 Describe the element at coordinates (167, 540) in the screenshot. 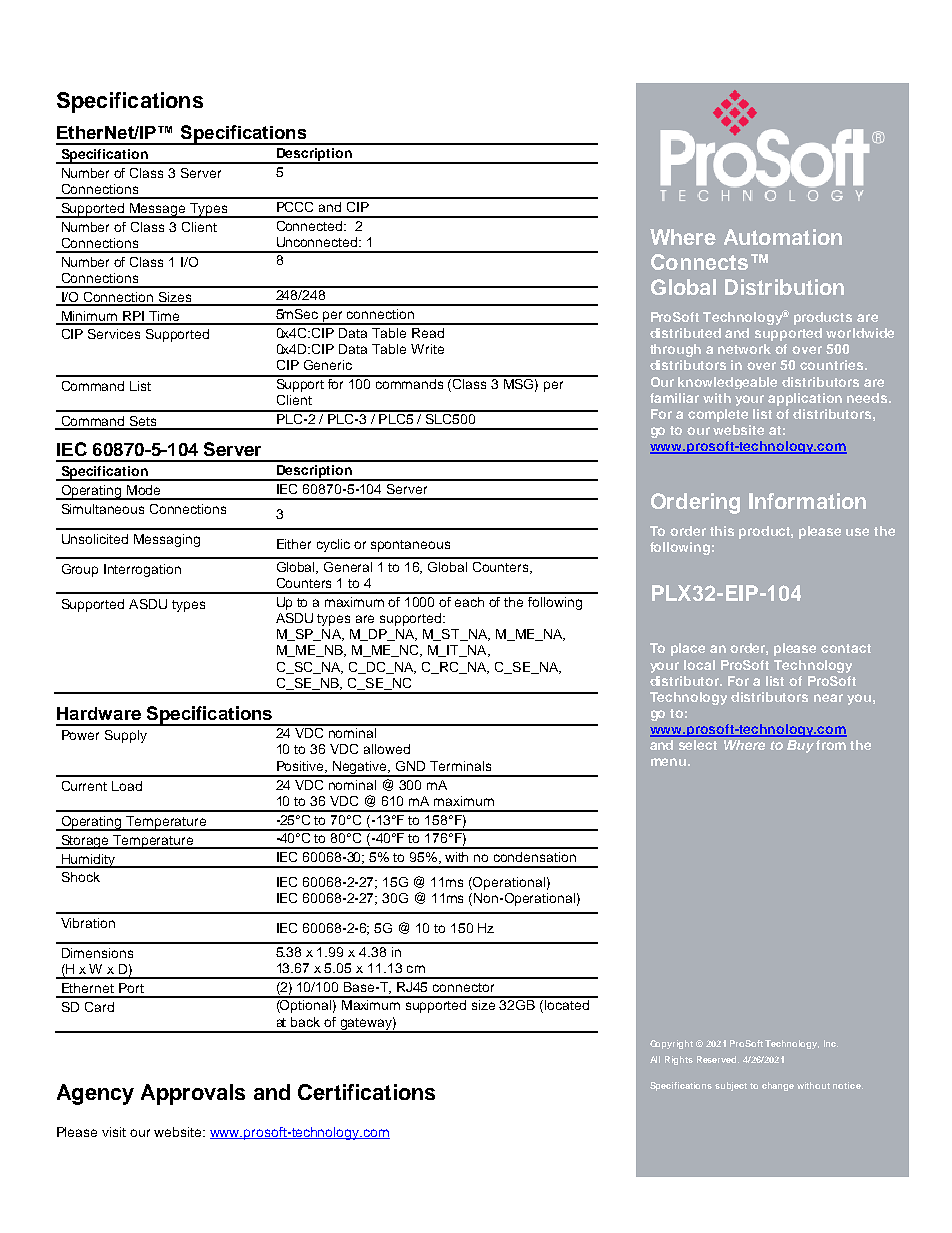

I see `Messaging` at that location.
